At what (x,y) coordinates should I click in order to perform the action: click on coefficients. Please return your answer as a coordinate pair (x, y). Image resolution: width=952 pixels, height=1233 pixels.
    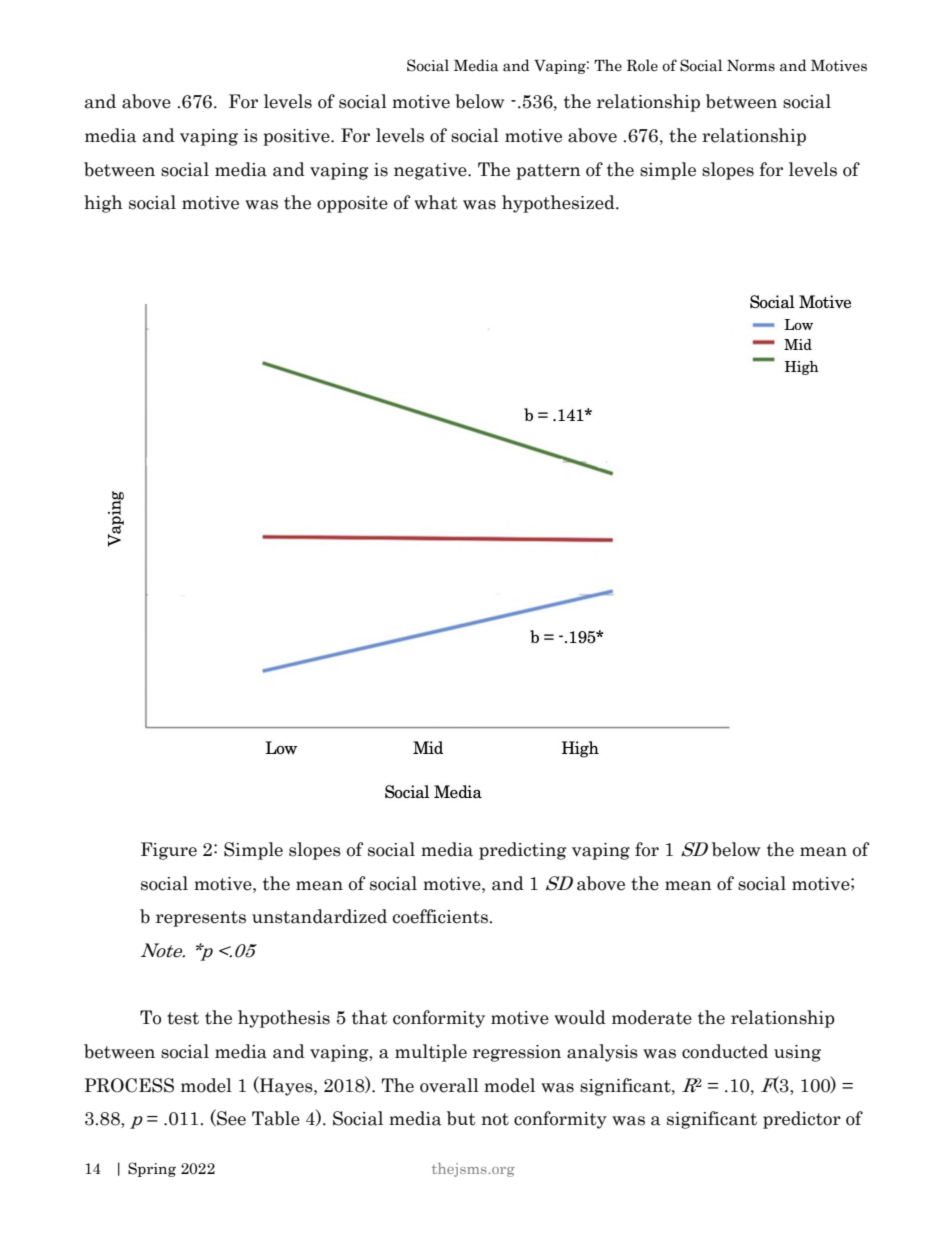
    Looking at the image, I should click on (441, 916).
